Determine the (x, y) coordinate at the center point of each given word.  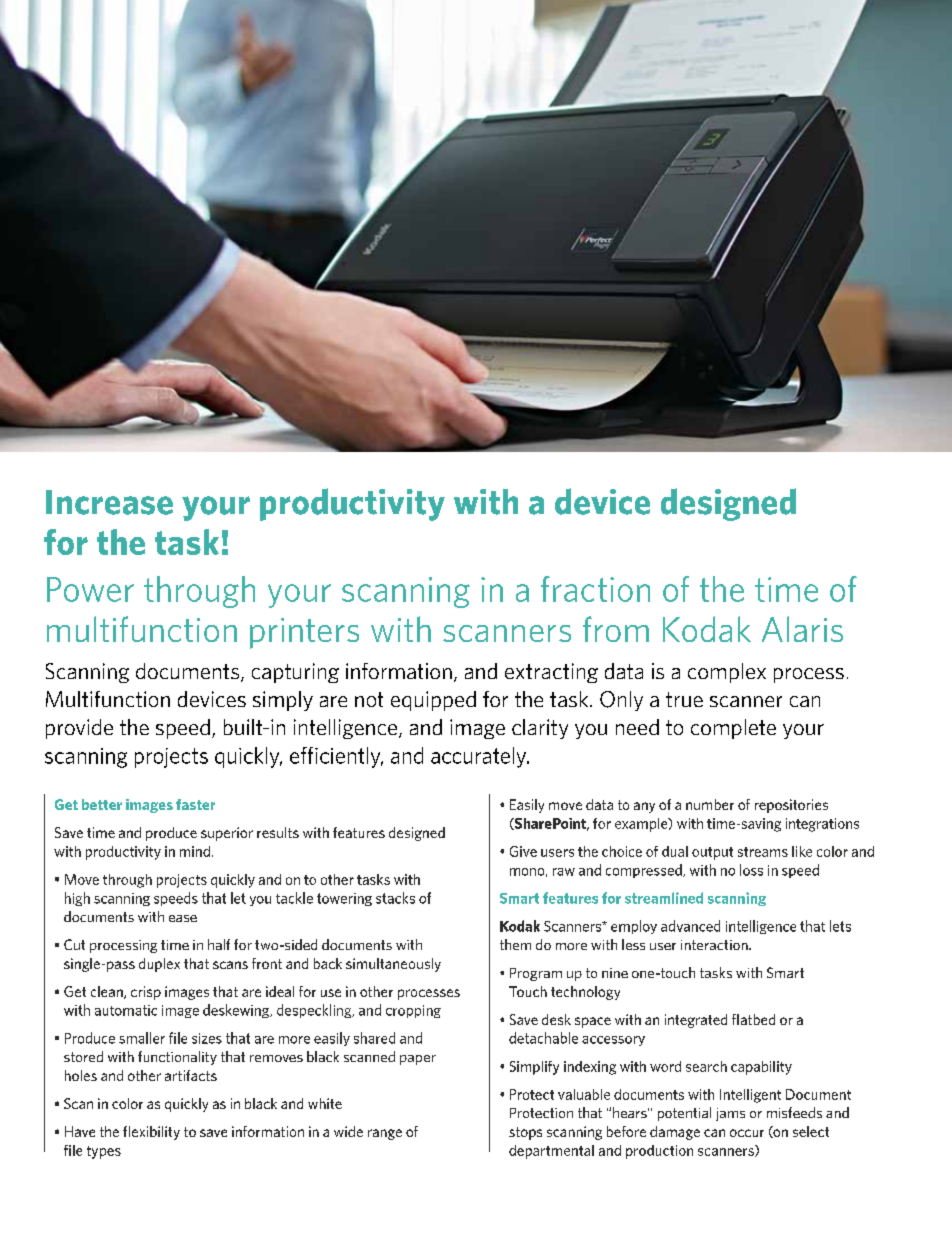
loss (751, 870)
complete (733, 729)
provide (79, 729)
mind (195, 851)
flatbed (753, 1019)
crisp (146, 993)
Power (90, 589)
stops (525, 1133)
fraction (595, 589)
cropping (413, 1011)
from (616, 629)
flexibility (151, 1133)
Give (523, 851)
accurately (480, 757)
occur (747, 1133)
